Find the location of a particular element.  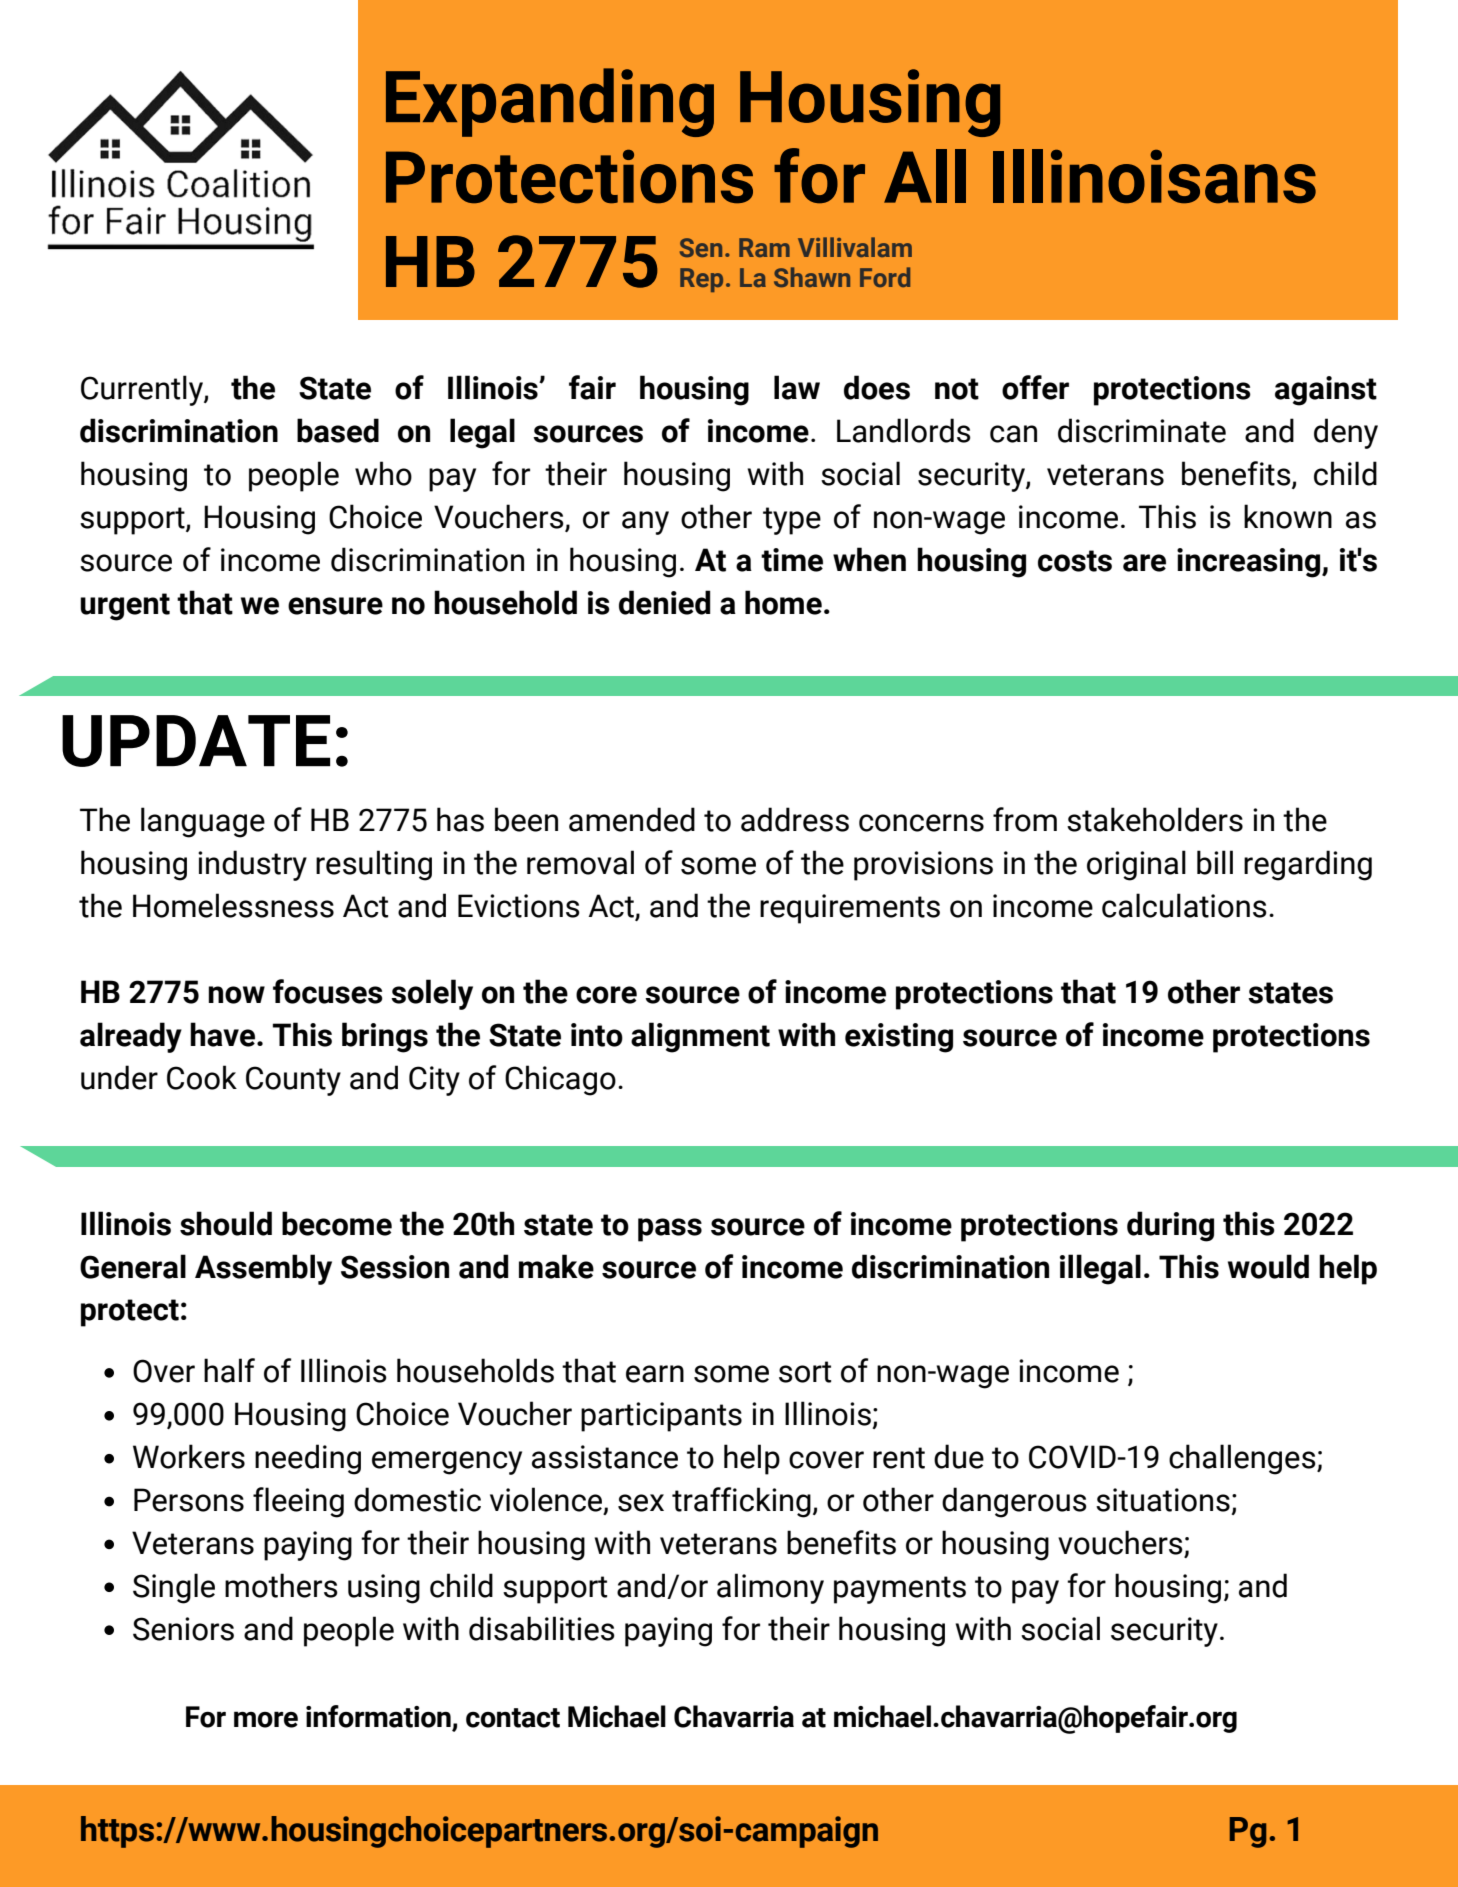

situations is located at coordinates (1163, 1500).
